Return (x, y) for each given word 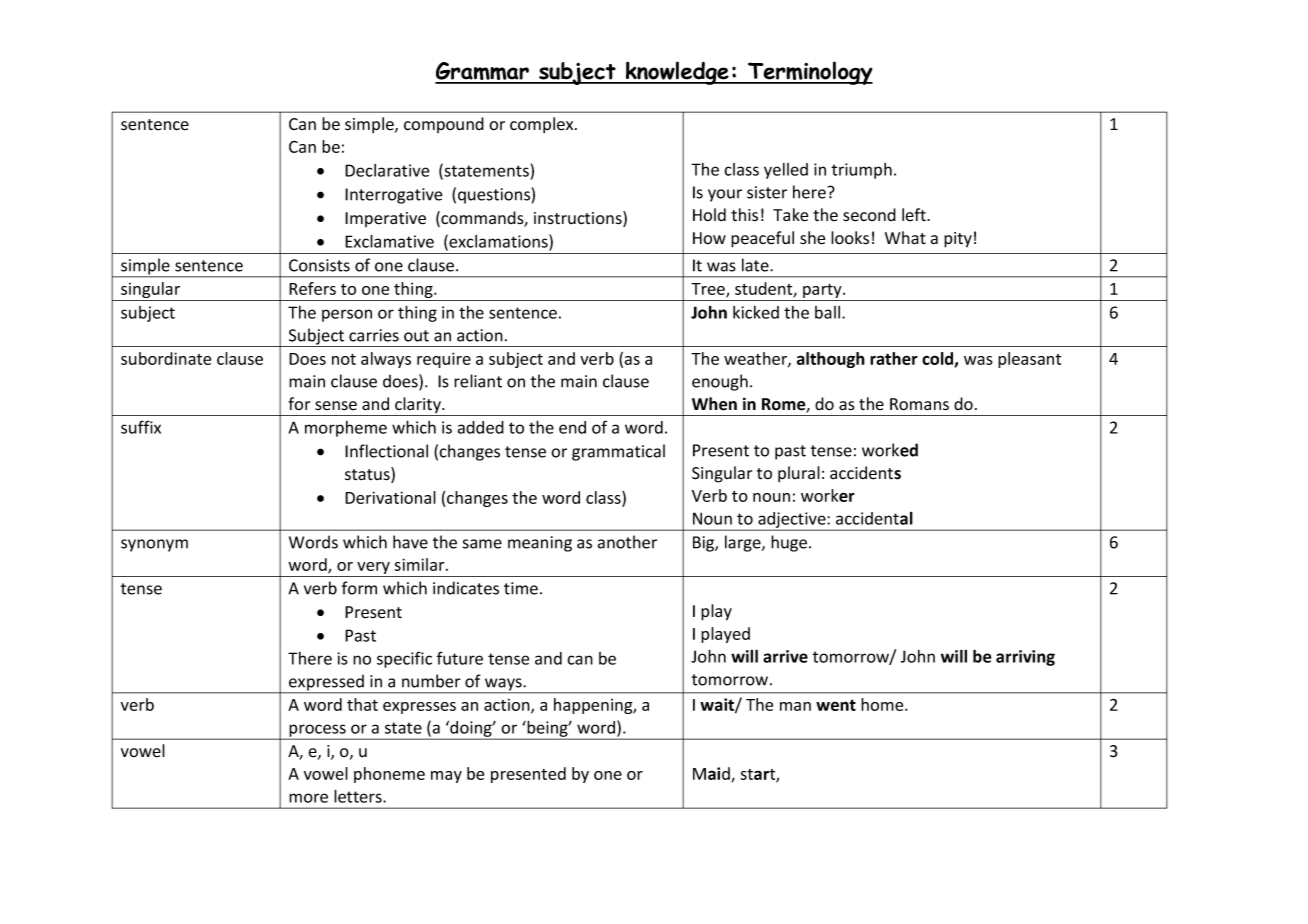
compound (444, 125)
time (521, 588)
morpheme (346, 429)
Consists (319, 265)
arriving (1025, 658)
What (905, 238)
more (308, 798)
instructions (579, 219)
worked (890, 450)
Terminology (809, 73)
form (359, 588)
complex (543, 125)
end (572, 427)
